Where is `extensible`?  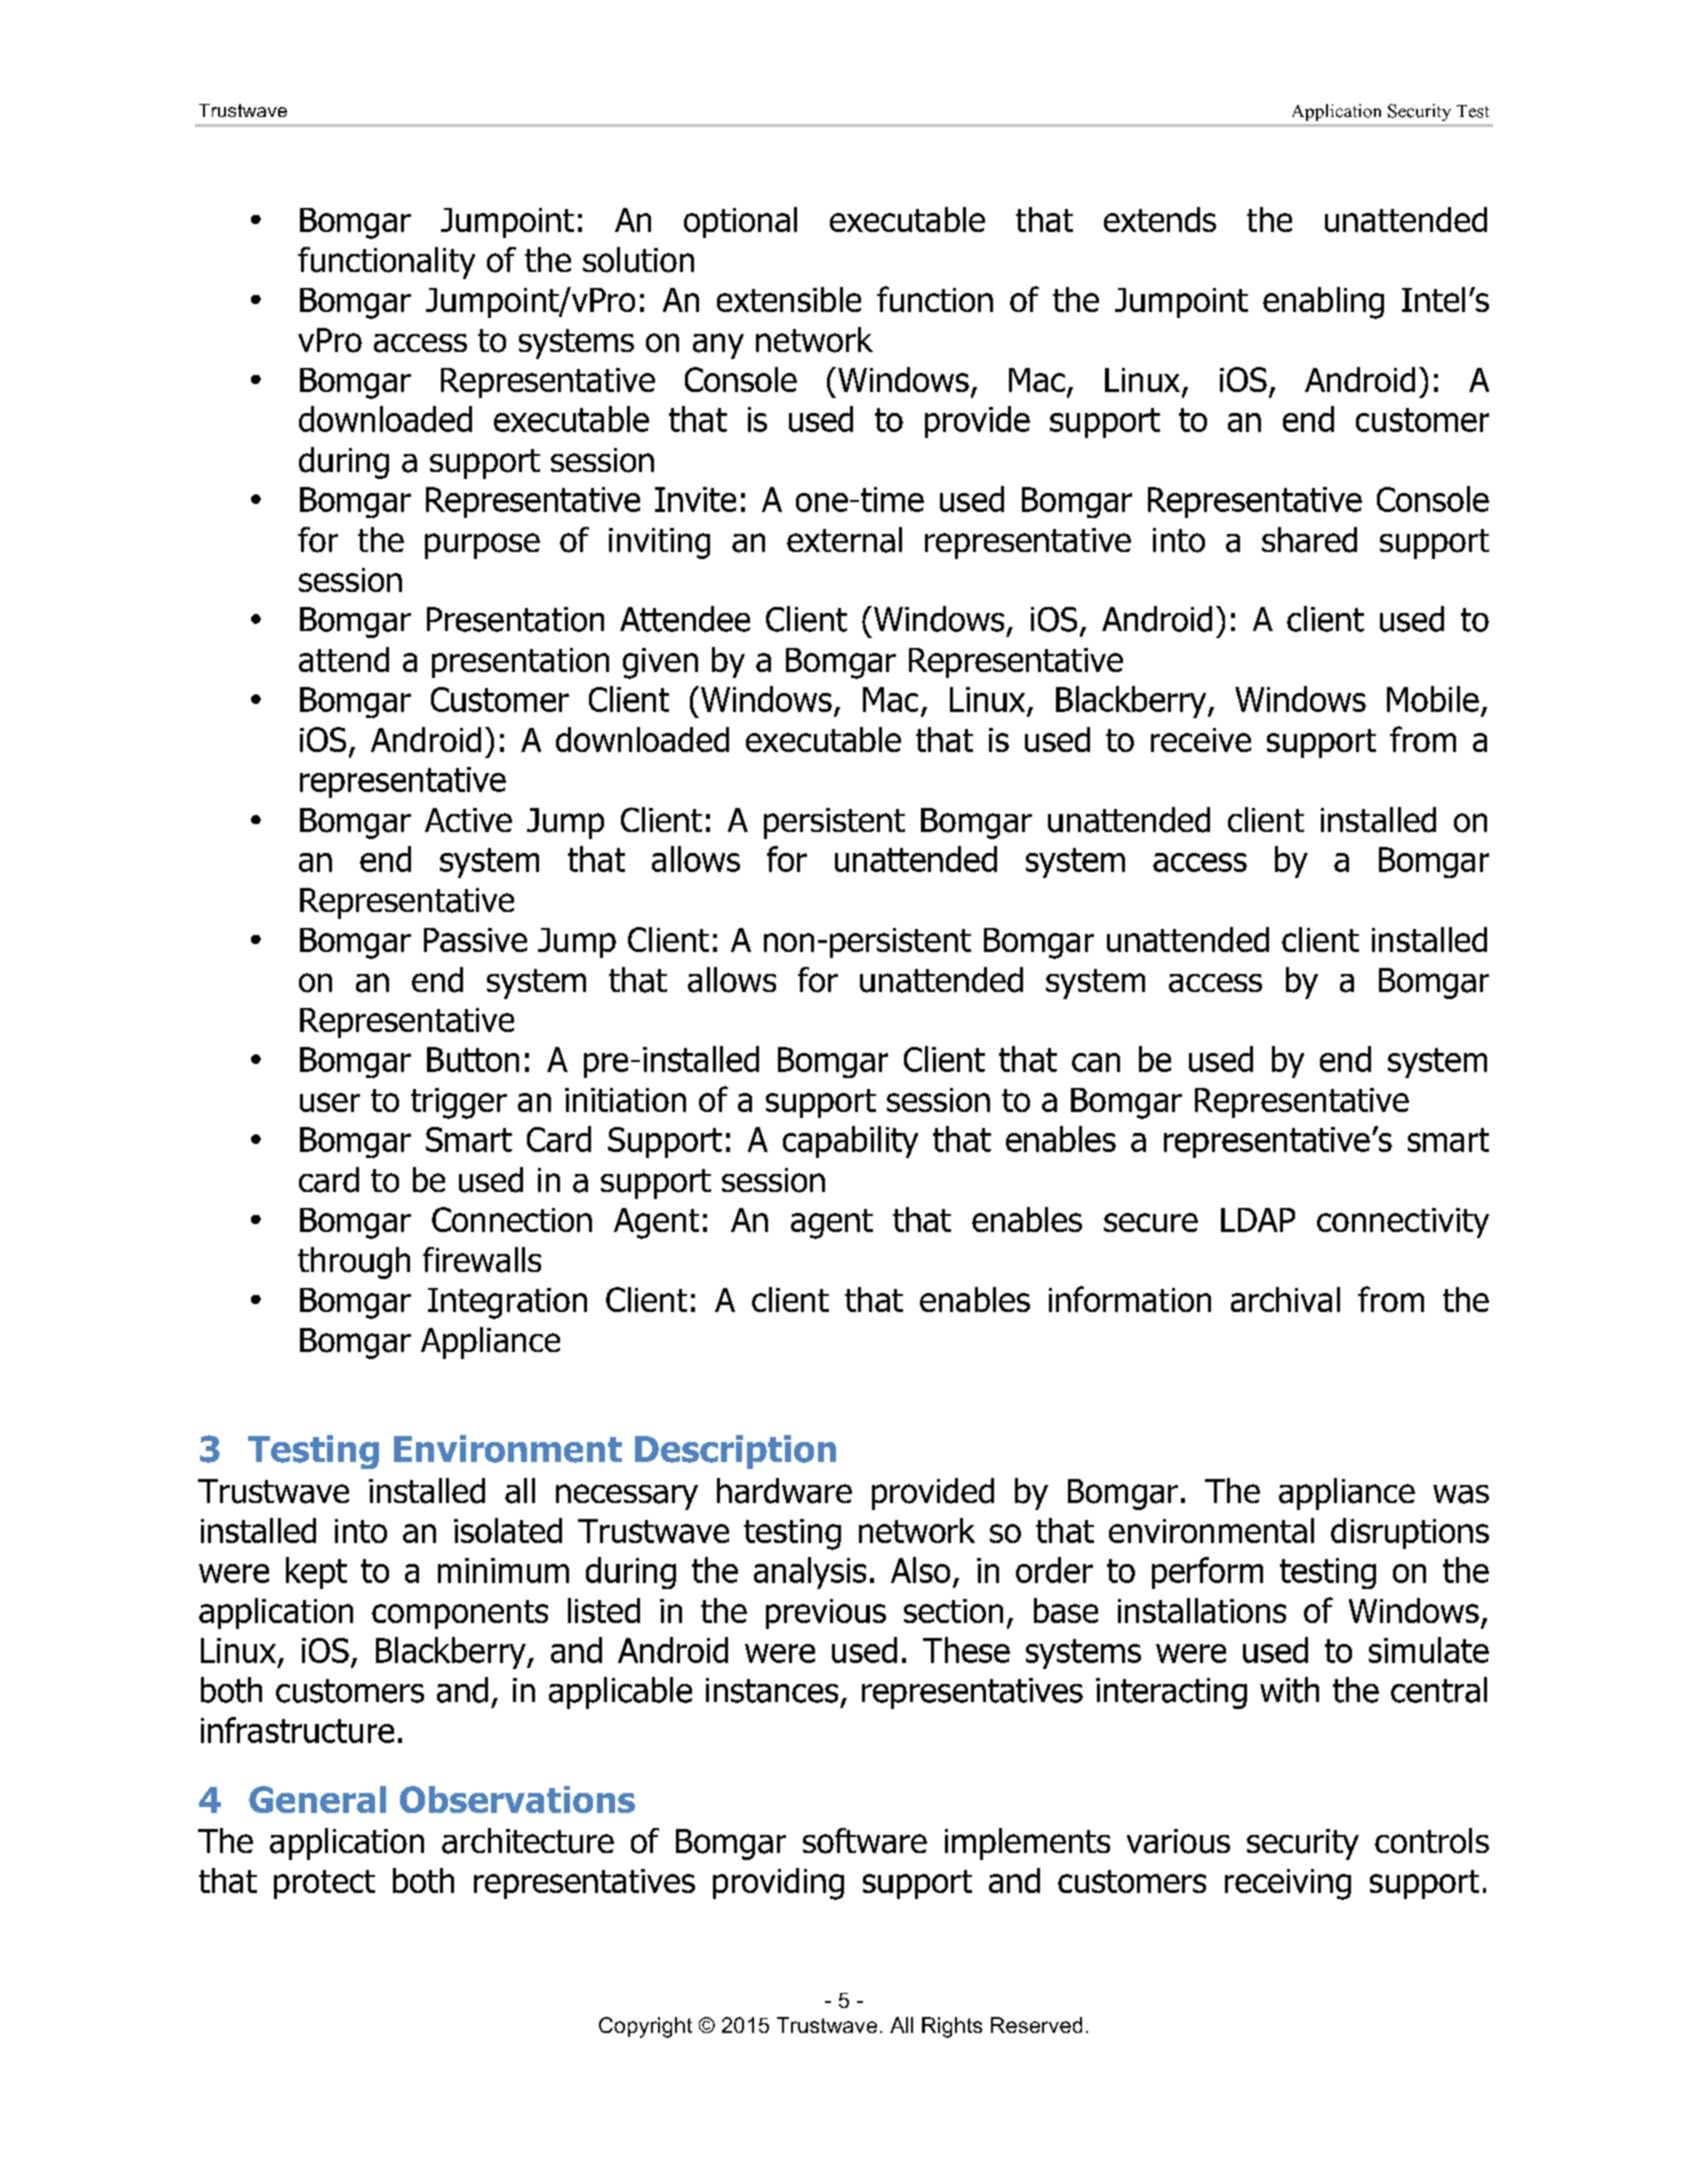 extensible is located at coordinates (789, 299).
